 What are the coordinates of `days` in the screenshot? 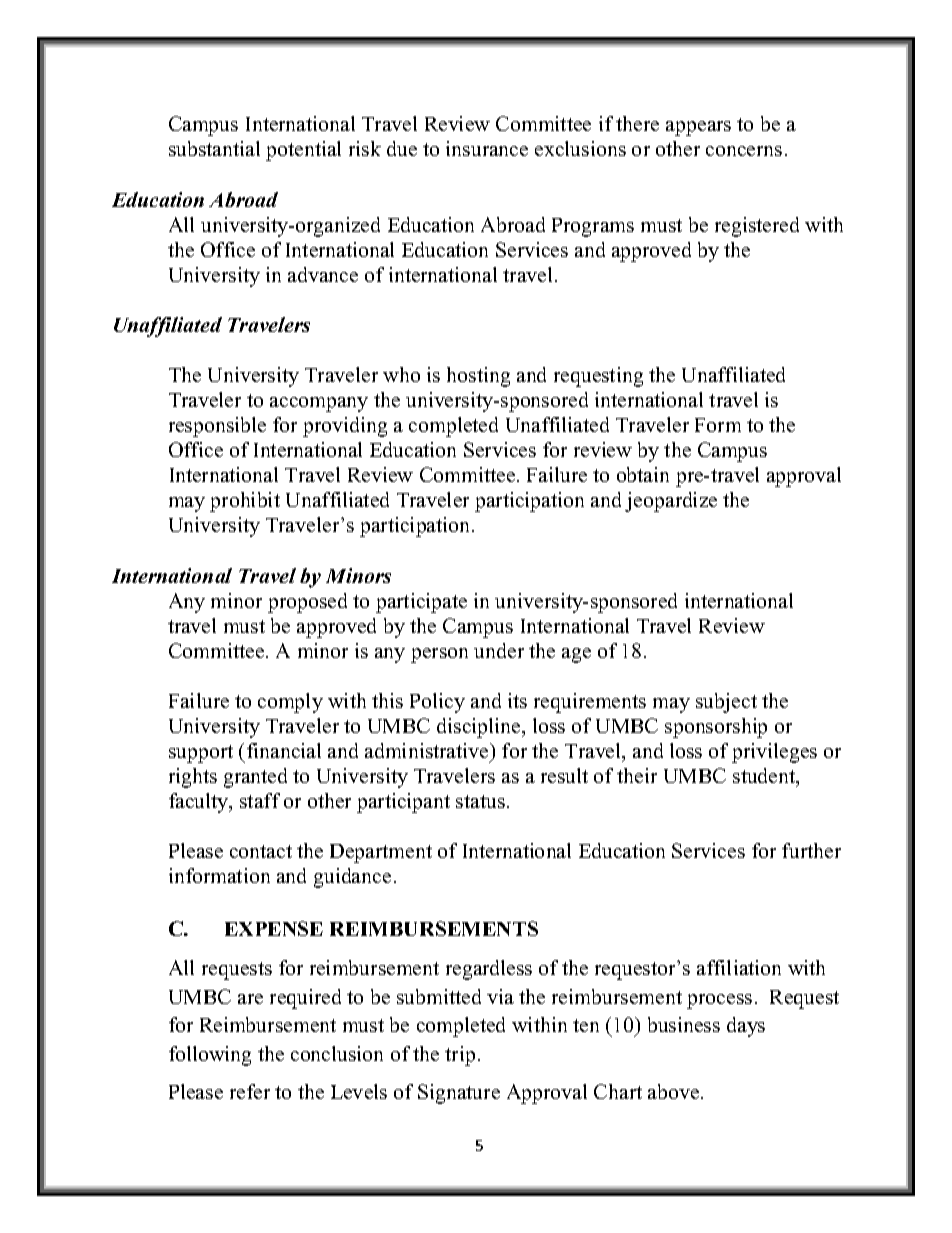 It's located at (746, 1027).
